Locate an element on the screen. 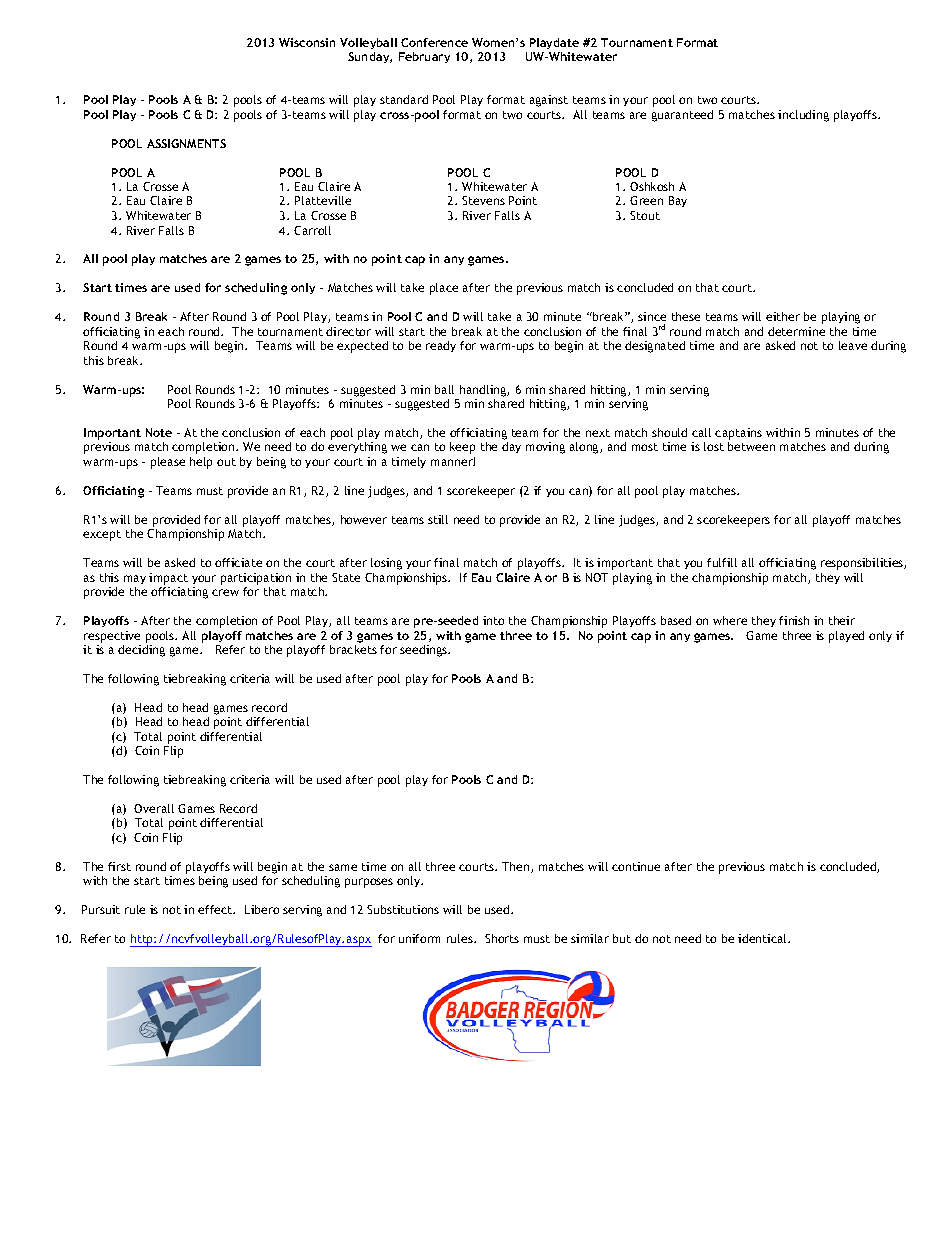 This screenshot has height=1233, width=952. Shorts is located at coordinates (502, 938).
